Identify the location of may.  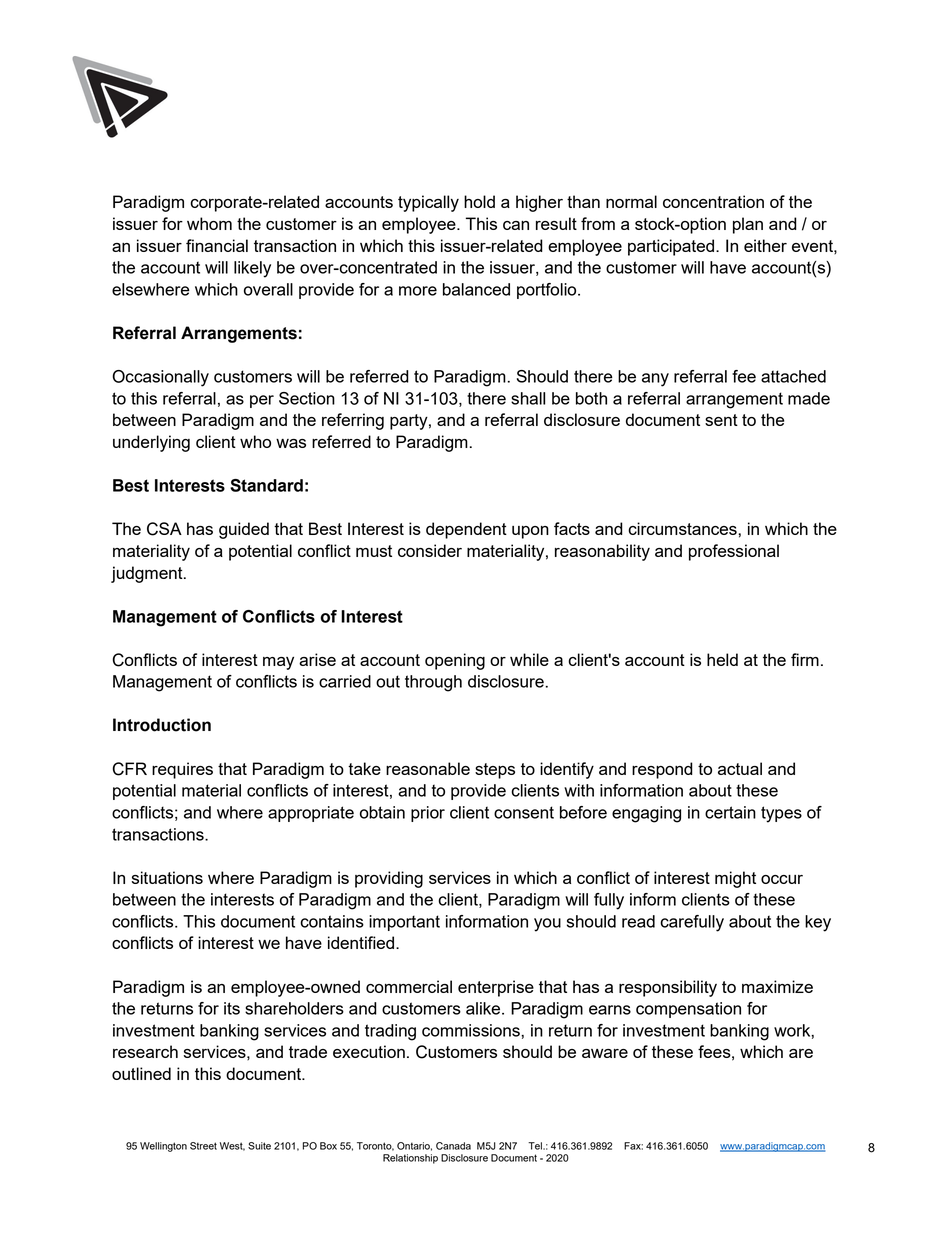
(278, 663).
